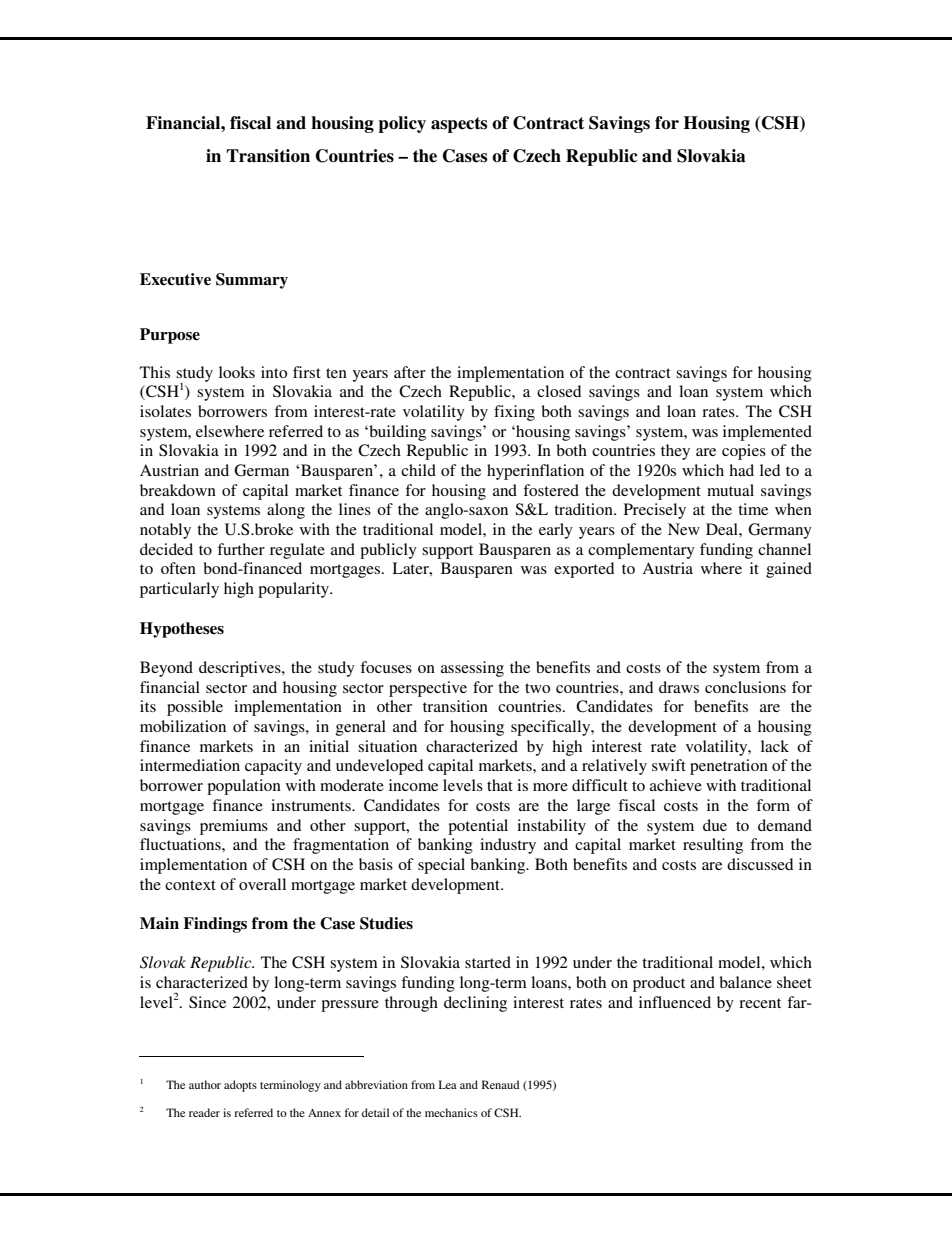  Describe the element at coordinates (448, 1084) in the screenshot. I see `Lea` at that location.
